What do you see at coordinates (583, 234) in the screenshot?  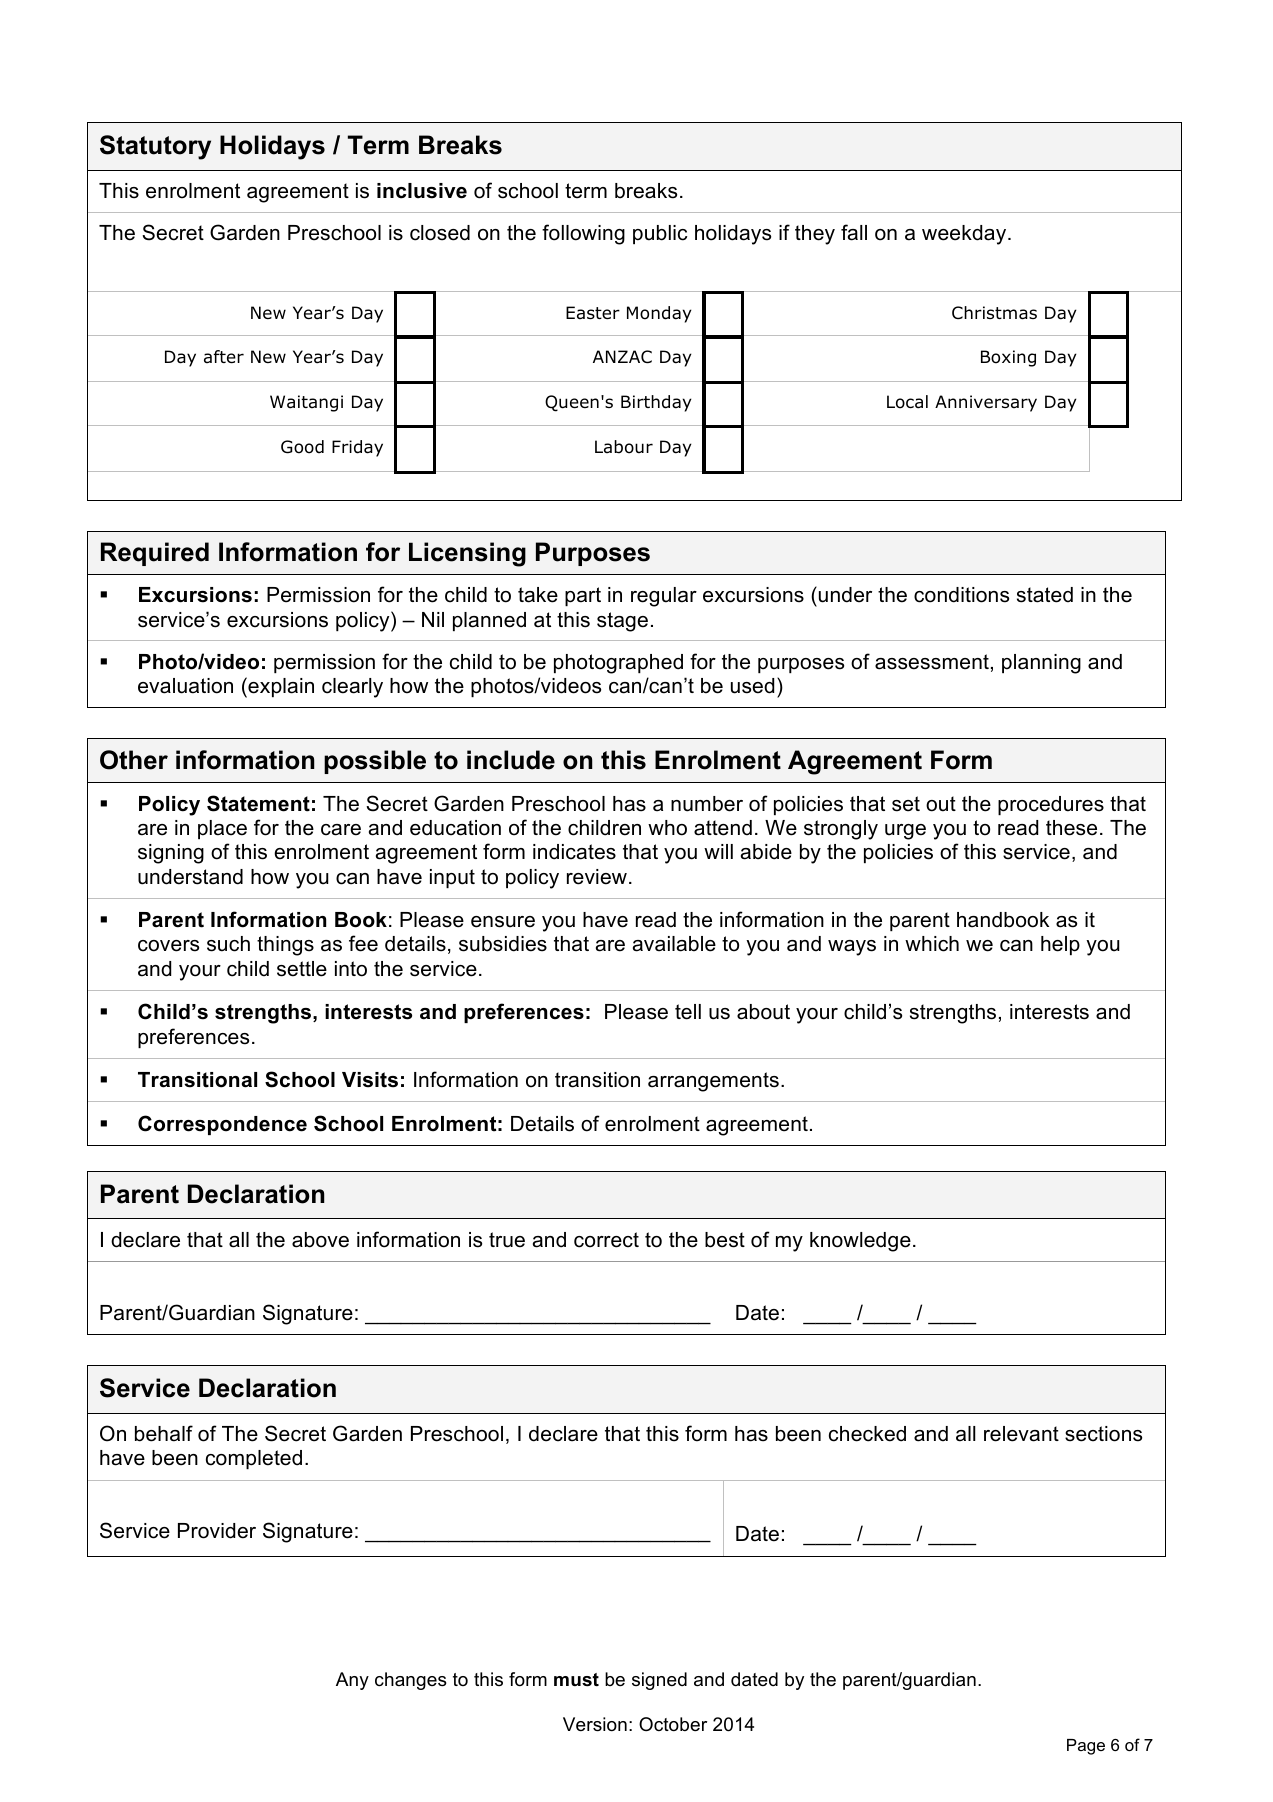 I see `following` at bounding box center [583, 234].
